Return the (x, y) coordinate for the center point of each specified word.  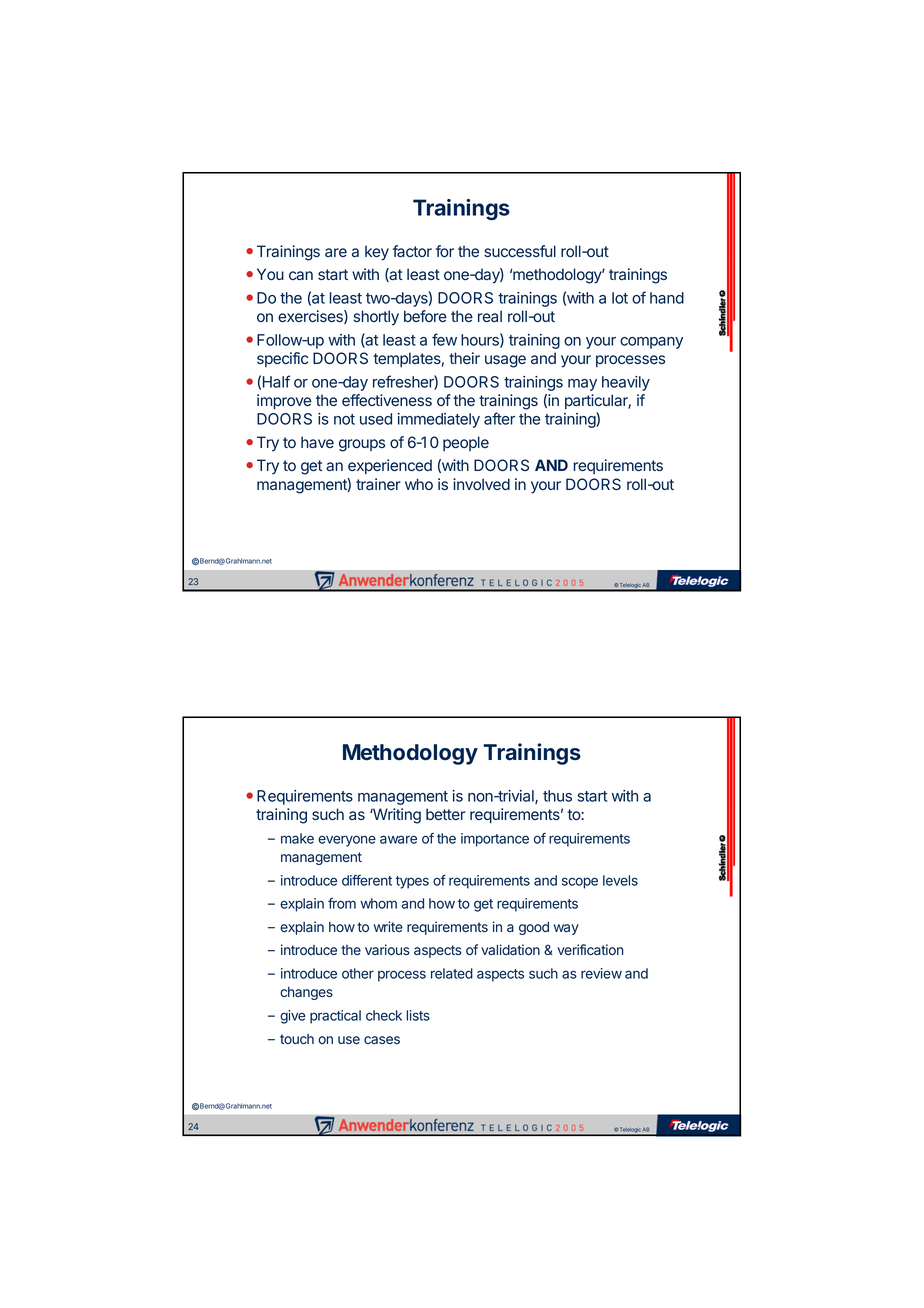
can (301, 275)
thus (557, 796)
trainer (378, 484)
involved (481, 484)
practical (335, 1017)
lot (620, 298)
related (452, 973)
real (490, 316)
